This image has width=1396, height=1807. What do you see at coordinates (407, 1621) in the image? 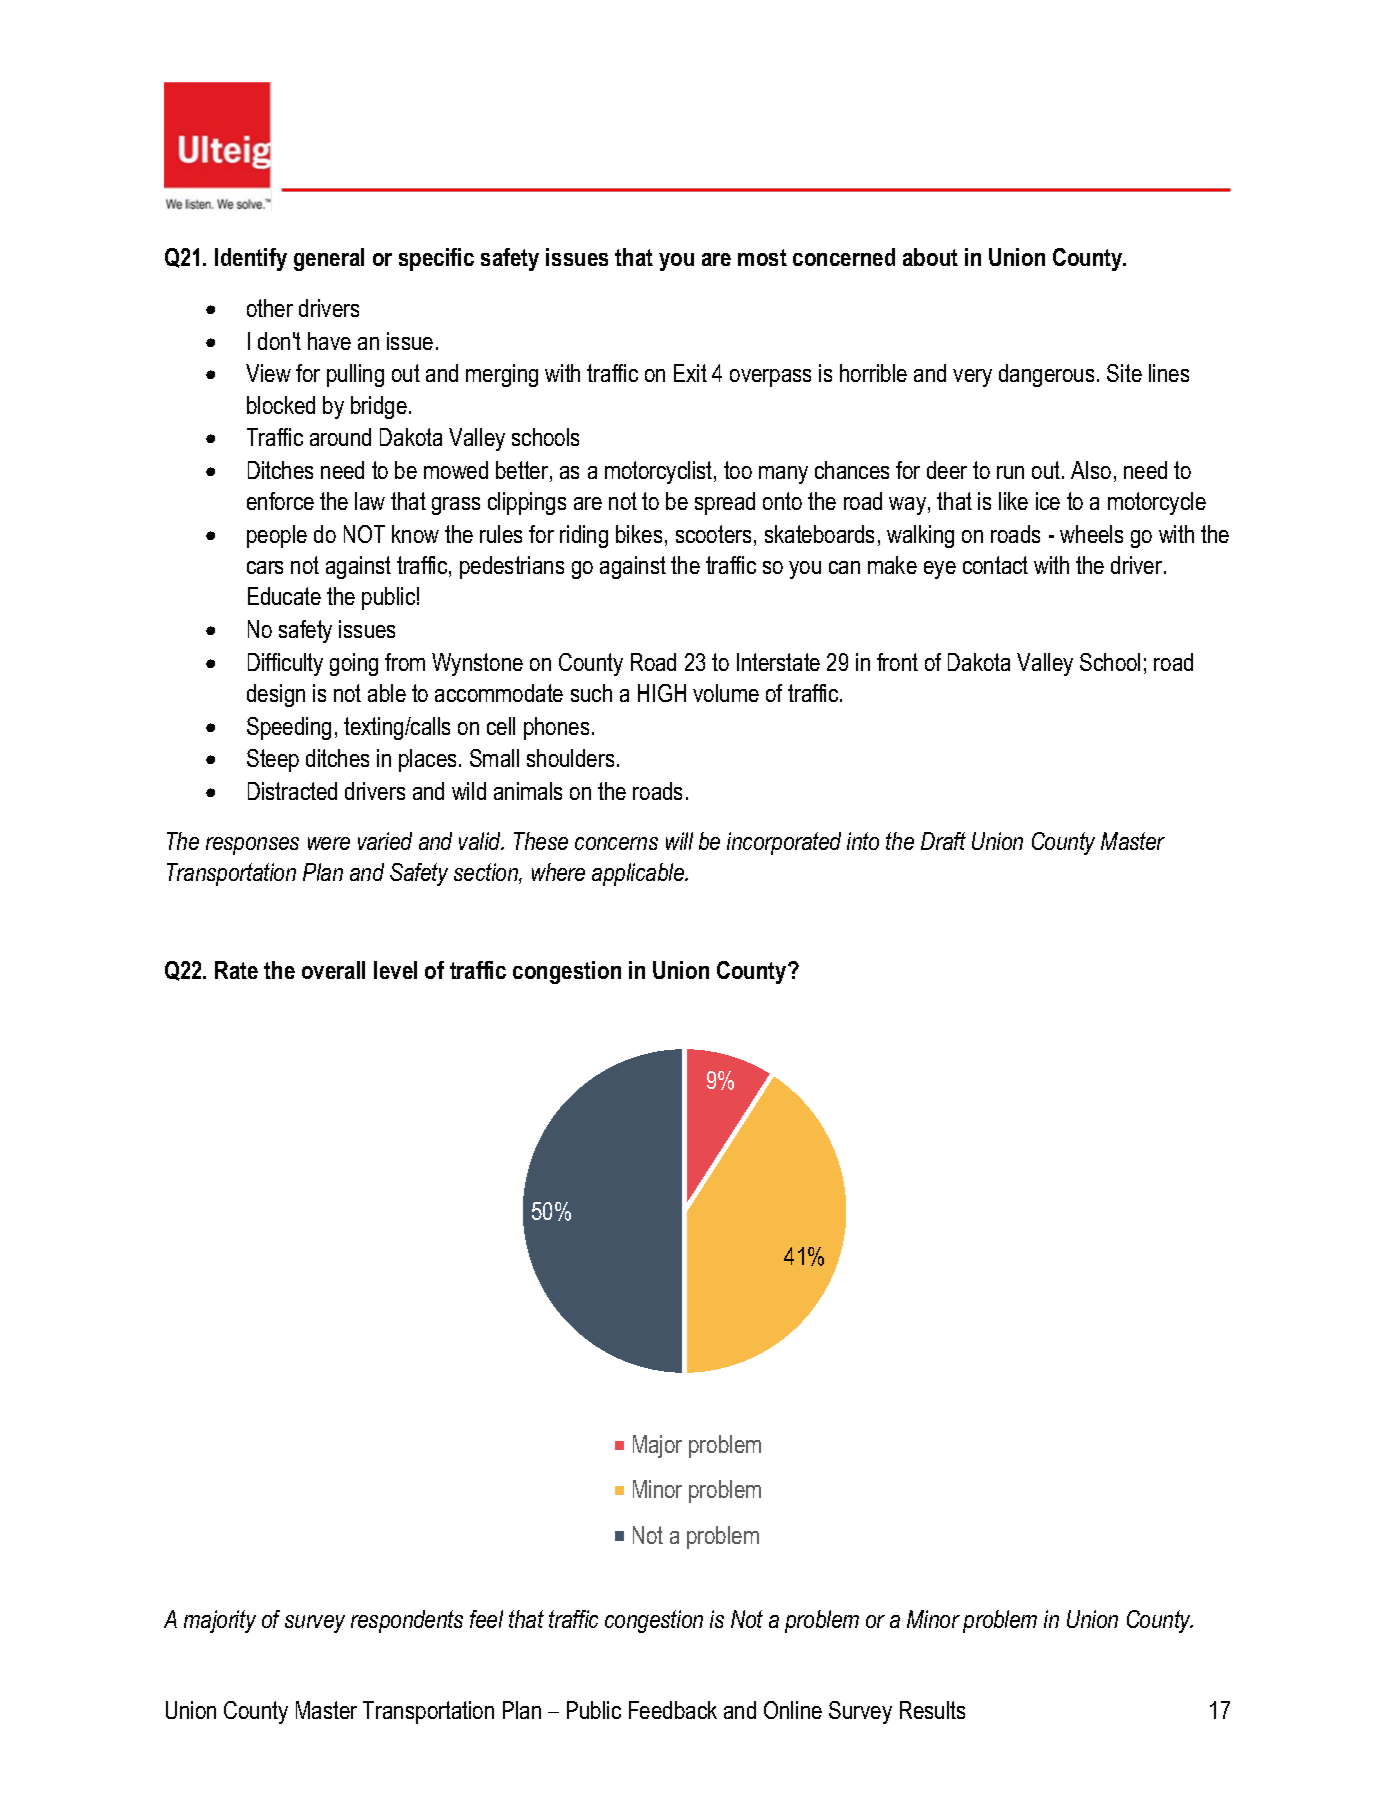
I see `respondents` at bounding box center [407, 1621].
